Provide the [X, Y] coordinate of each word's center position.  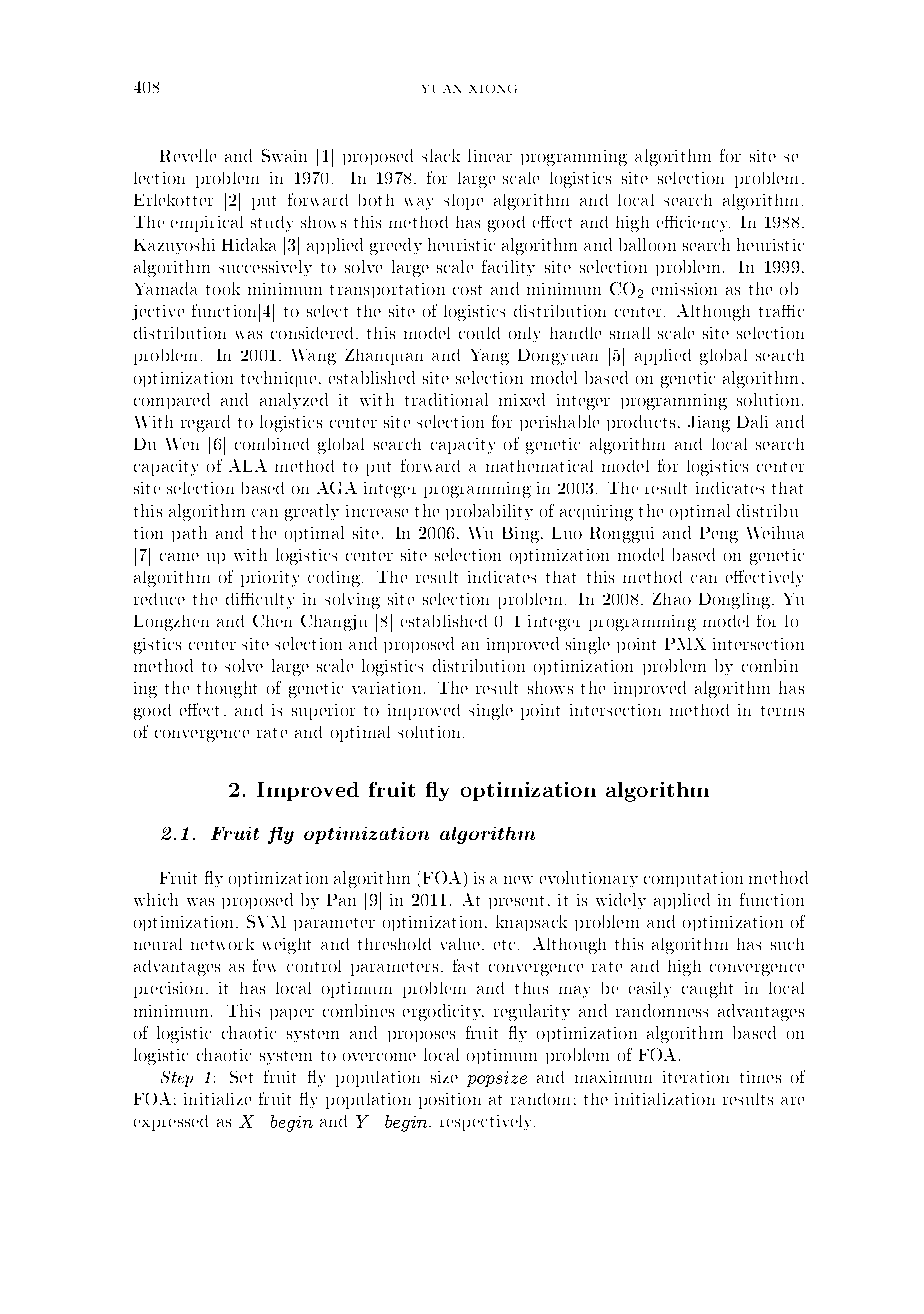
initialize [217, 1099]
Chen [272, 621]
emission [684, 289]
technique [278, 379]
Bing [522, 535]
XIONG [493, 89]
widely [621, 901]
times [760, 1077]
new [518, 880]
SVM [266, 921]
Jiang [709, 424]
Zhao [672, 599]
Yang [490, 357]
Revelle [188, 155]
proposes [421, 1036]
